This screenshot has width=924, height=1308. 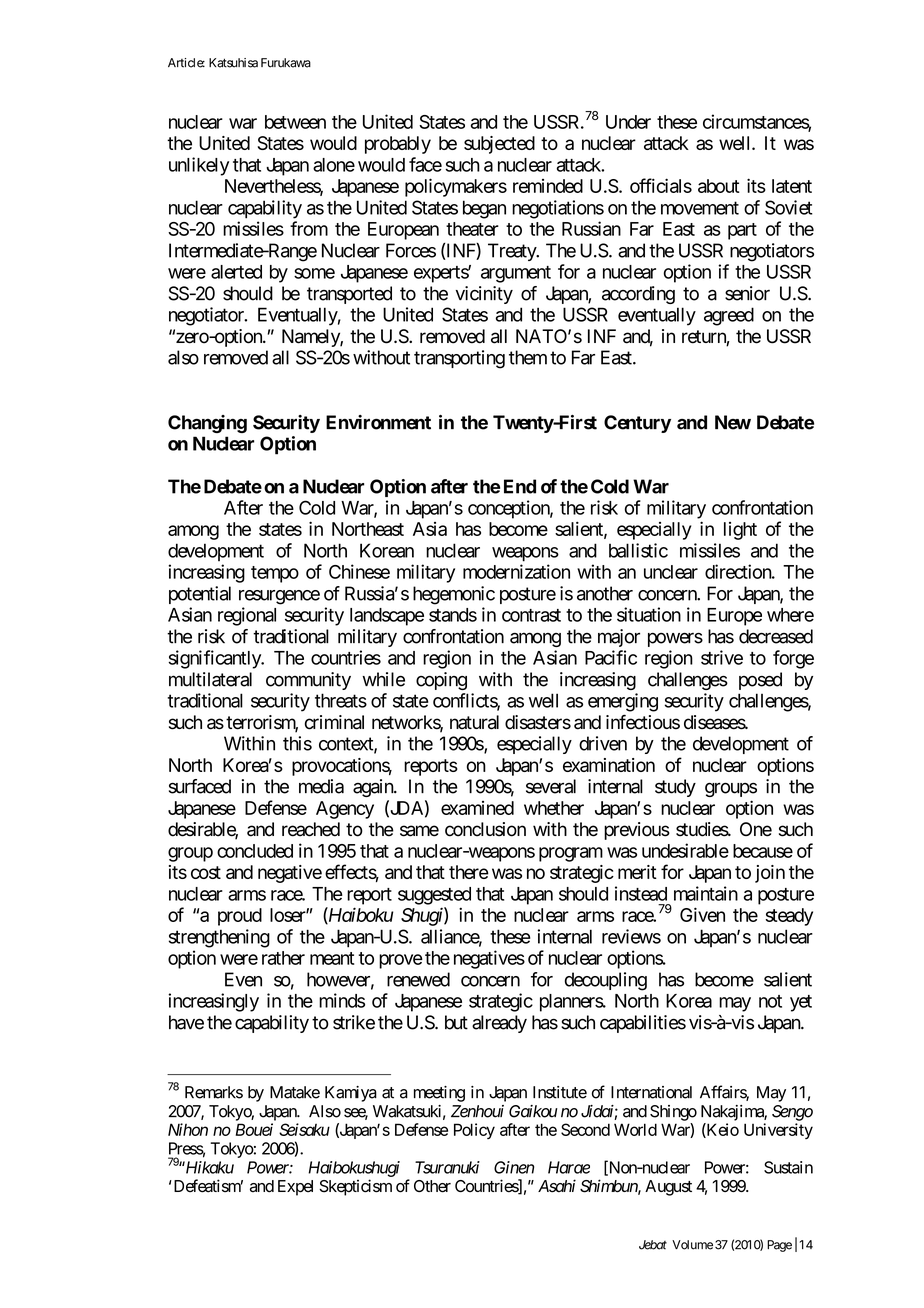 What do you see at coordinates (719, 186) in the screenshot?
I see `about` at bounding box center [719, 186].
